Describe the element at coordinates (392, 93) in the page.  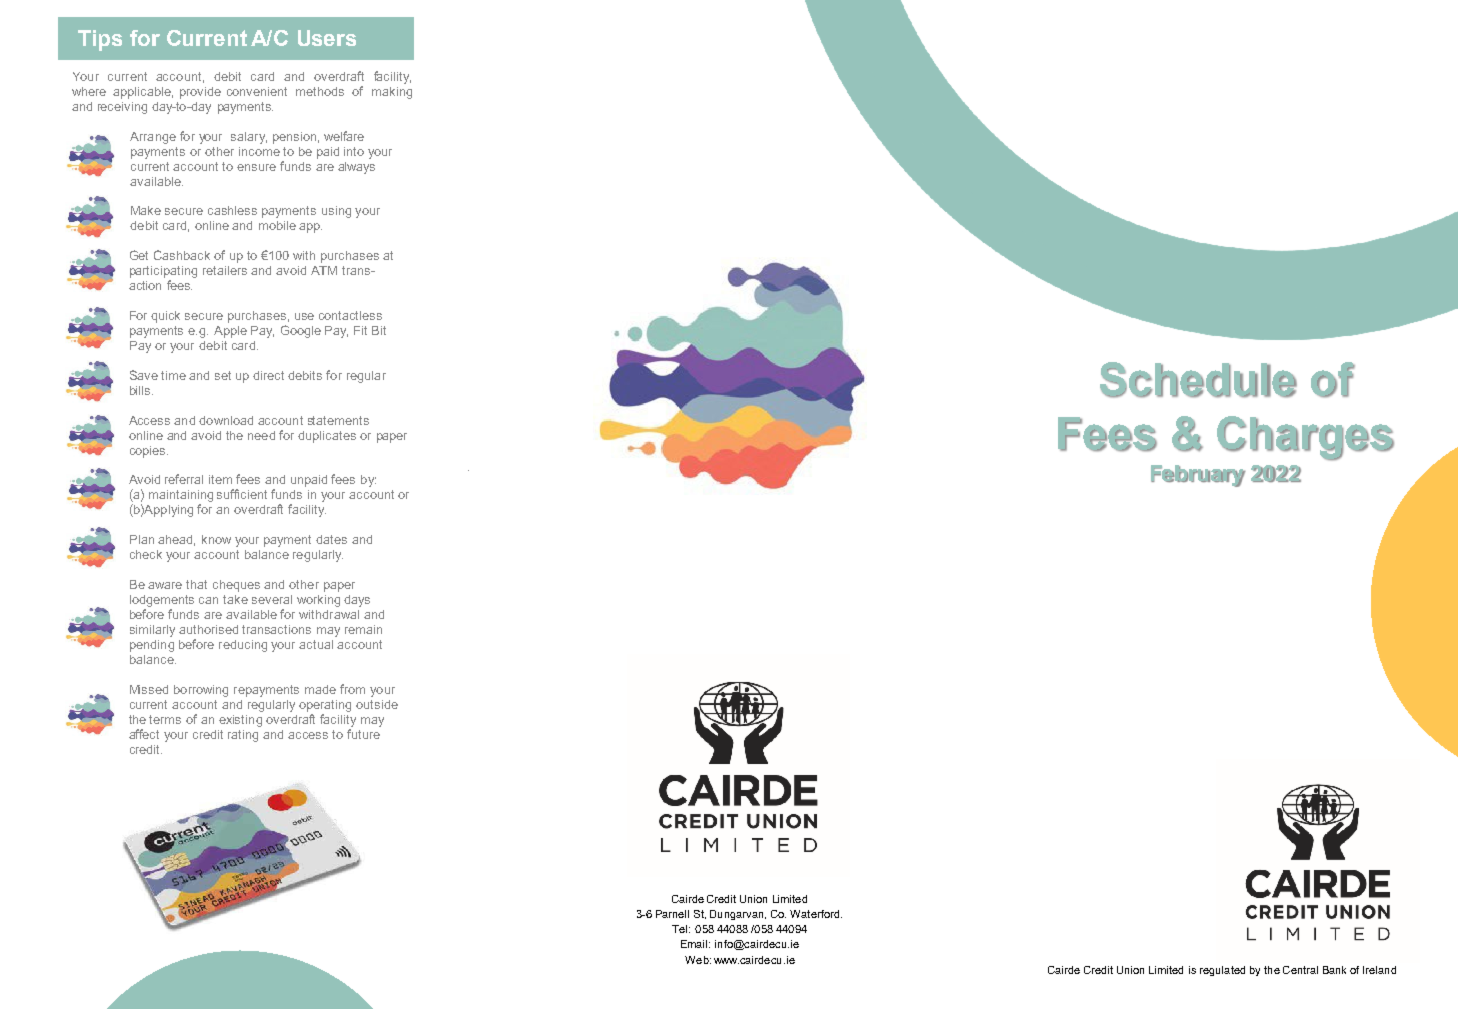
I see `making` at that location.
